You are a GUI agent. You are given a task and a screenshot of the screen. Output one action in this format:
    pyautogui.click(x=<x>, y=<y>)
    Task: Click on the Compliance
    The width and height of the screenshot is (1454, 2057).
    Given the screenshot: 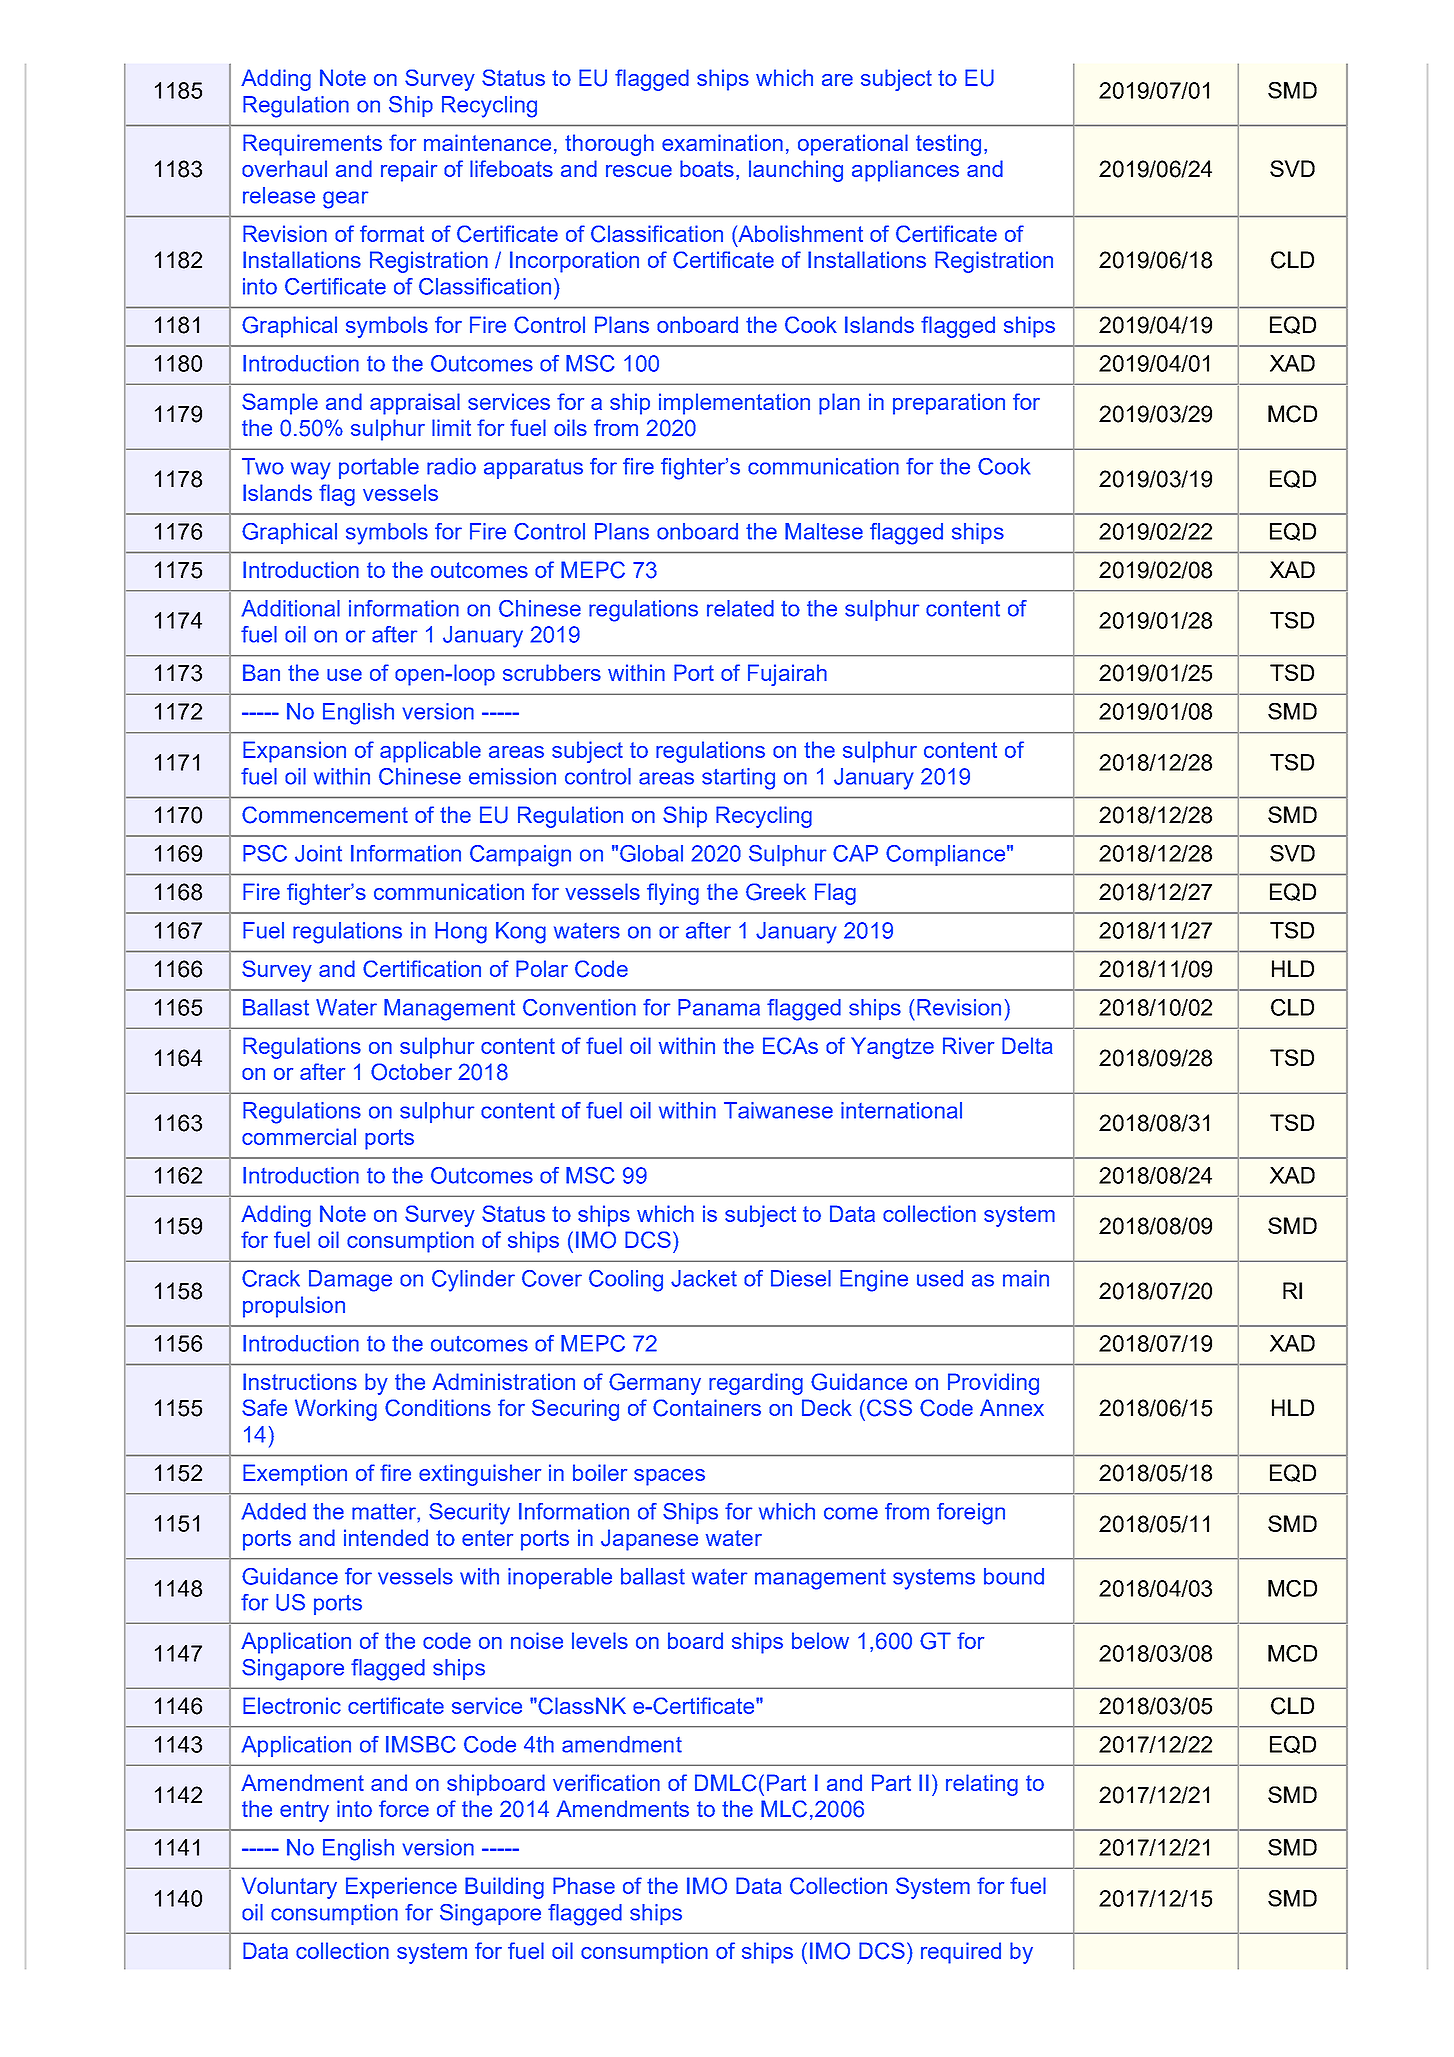 What is the action you would take?
    pyautogui.click(x=945, y=855)
